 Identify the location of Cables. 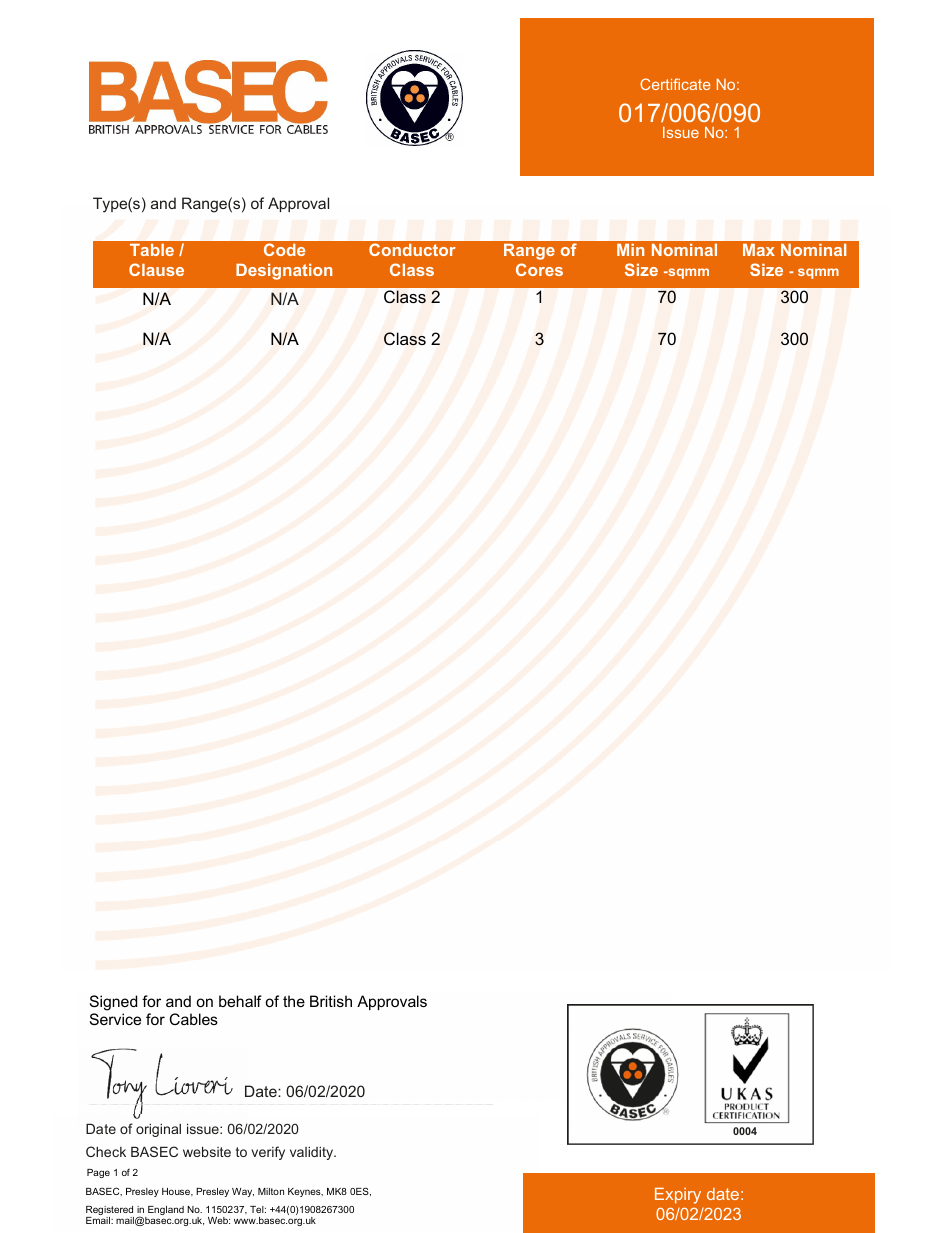
(194, 1019).
